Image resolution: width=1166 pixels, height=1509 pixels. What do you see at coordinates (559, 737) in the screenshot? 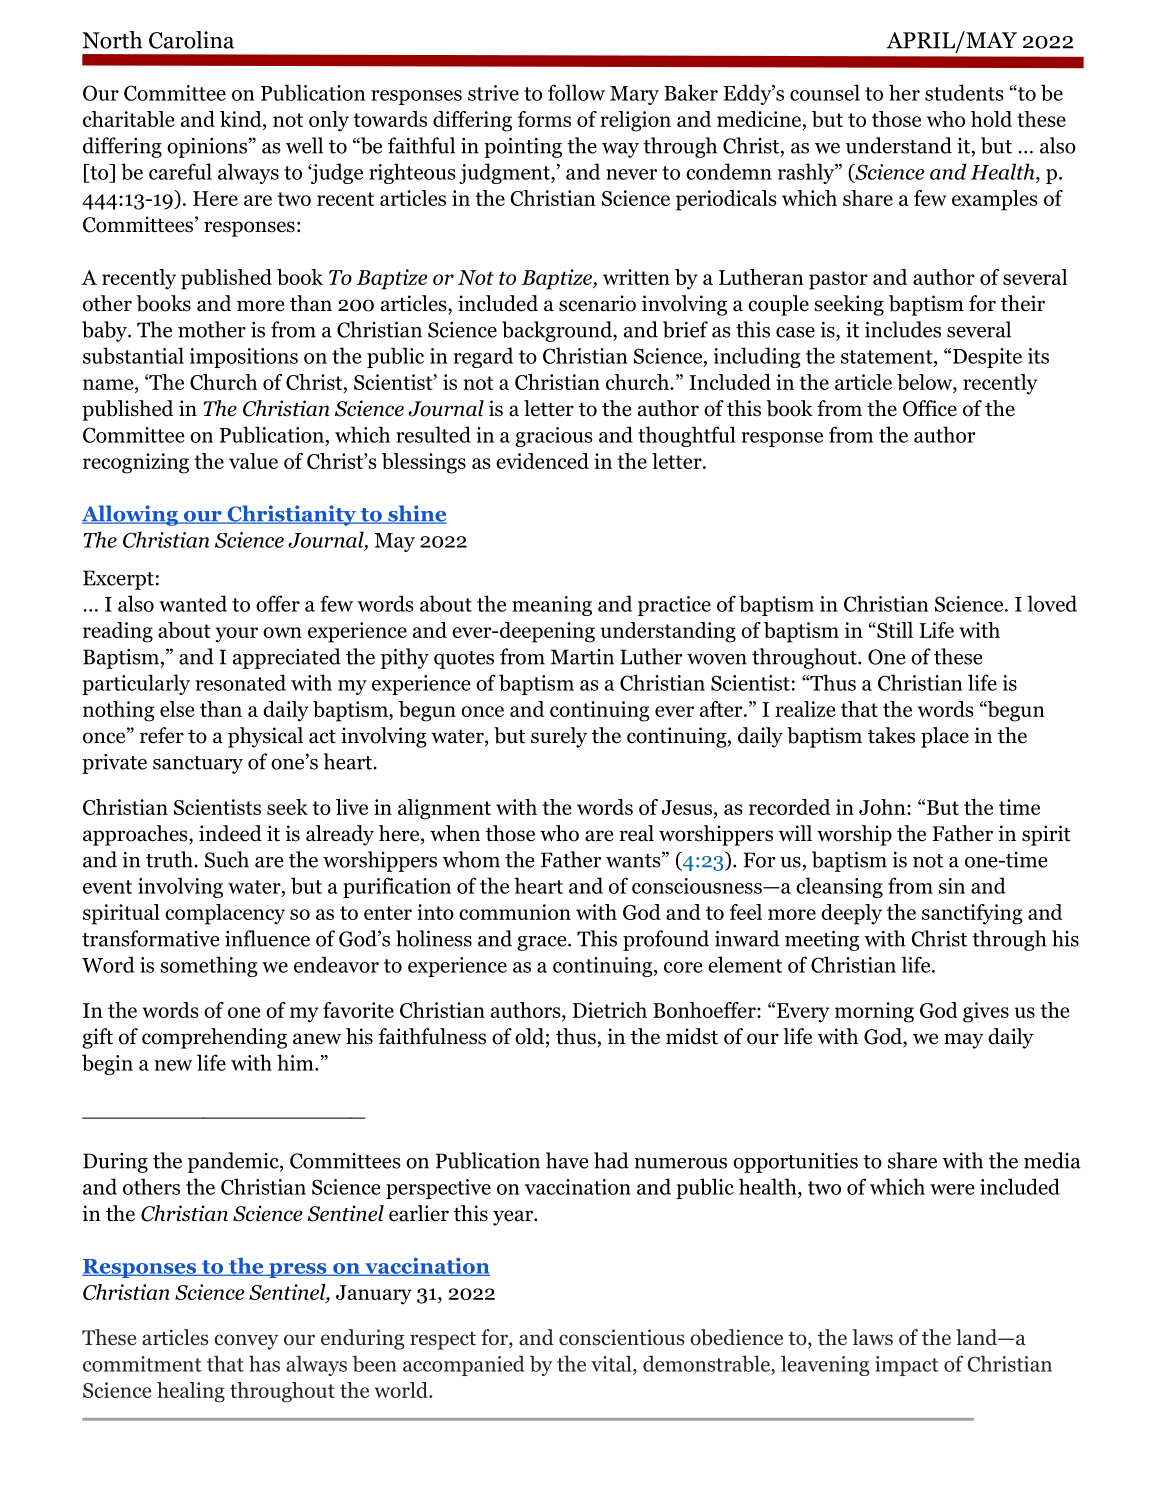
I see `surely` at bounding box center [559, 737].
